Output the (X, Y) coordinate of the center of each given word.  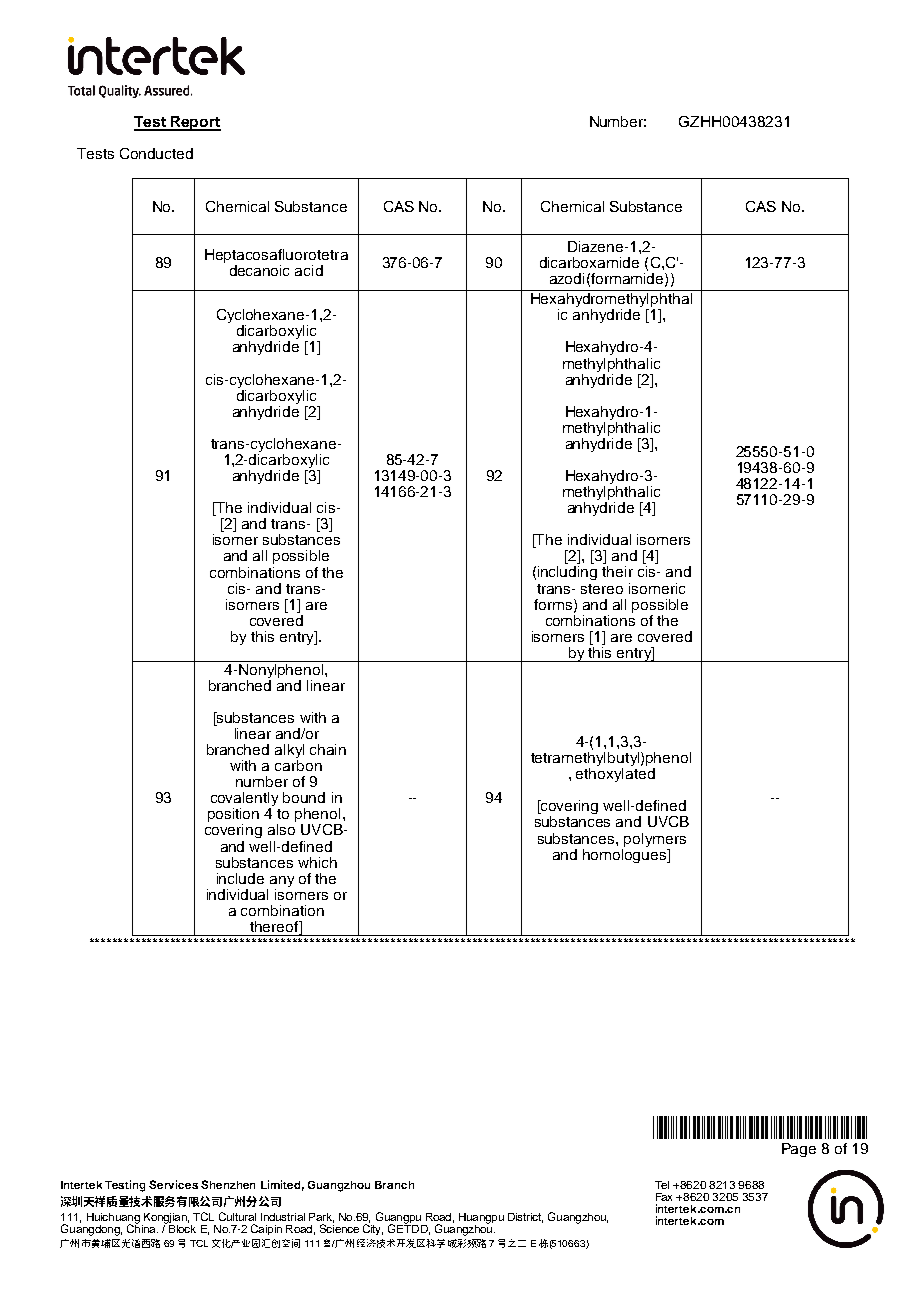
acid (309, 270)
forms (554, 605)
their (617, 571)
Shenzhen (228, 1184)
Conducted (156, 153)
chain (328, 749)
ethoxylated (615, 775)
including (567, 573)
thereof (275, 928)
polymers (655, 840)
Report (195, 123)
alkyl (289, 752)
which (317, 862)
